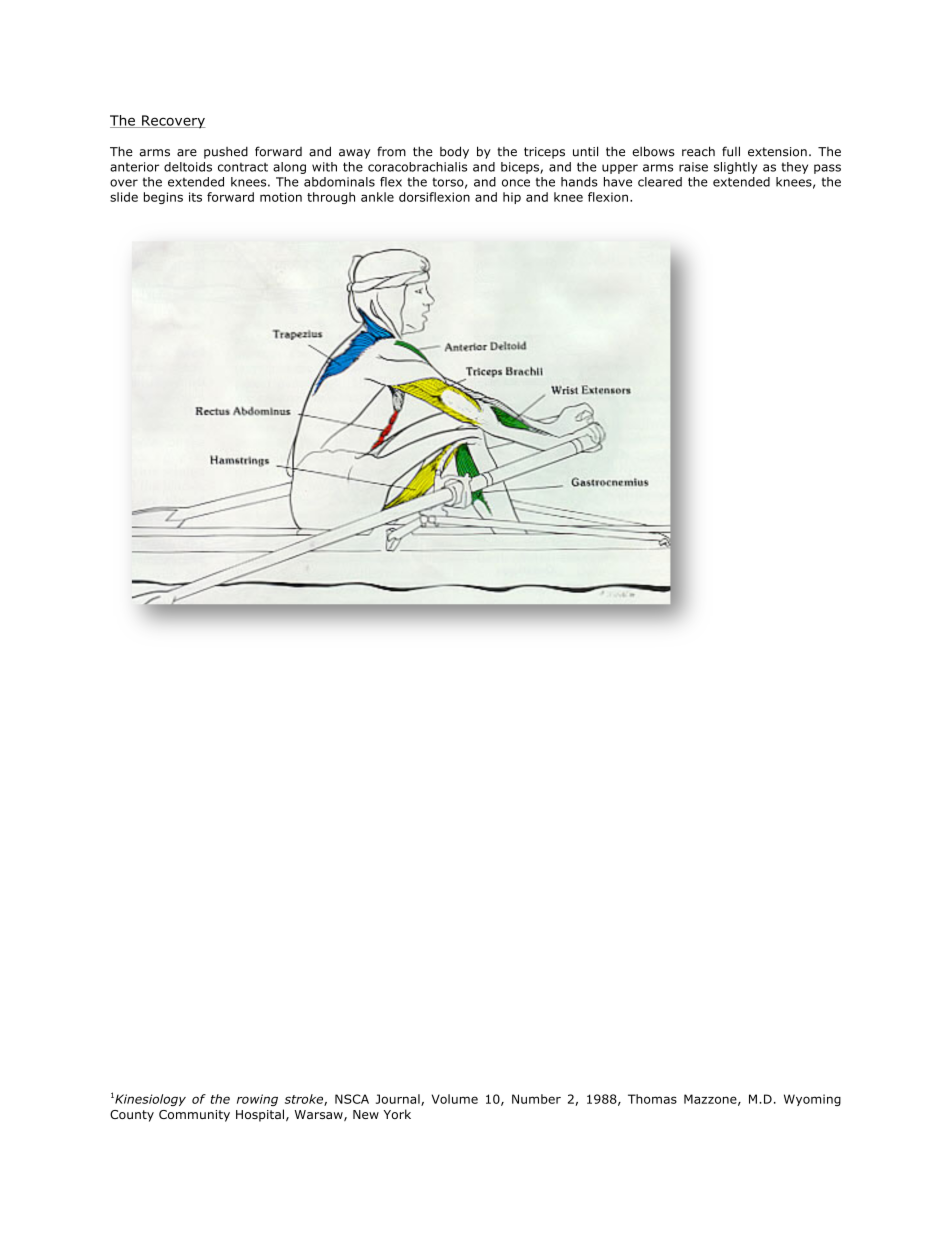 The width and height of the screenshot is (952, 1233). Describe the element at coordinates (455, 1099) in the screenshot. I see `Volume` at that location.
